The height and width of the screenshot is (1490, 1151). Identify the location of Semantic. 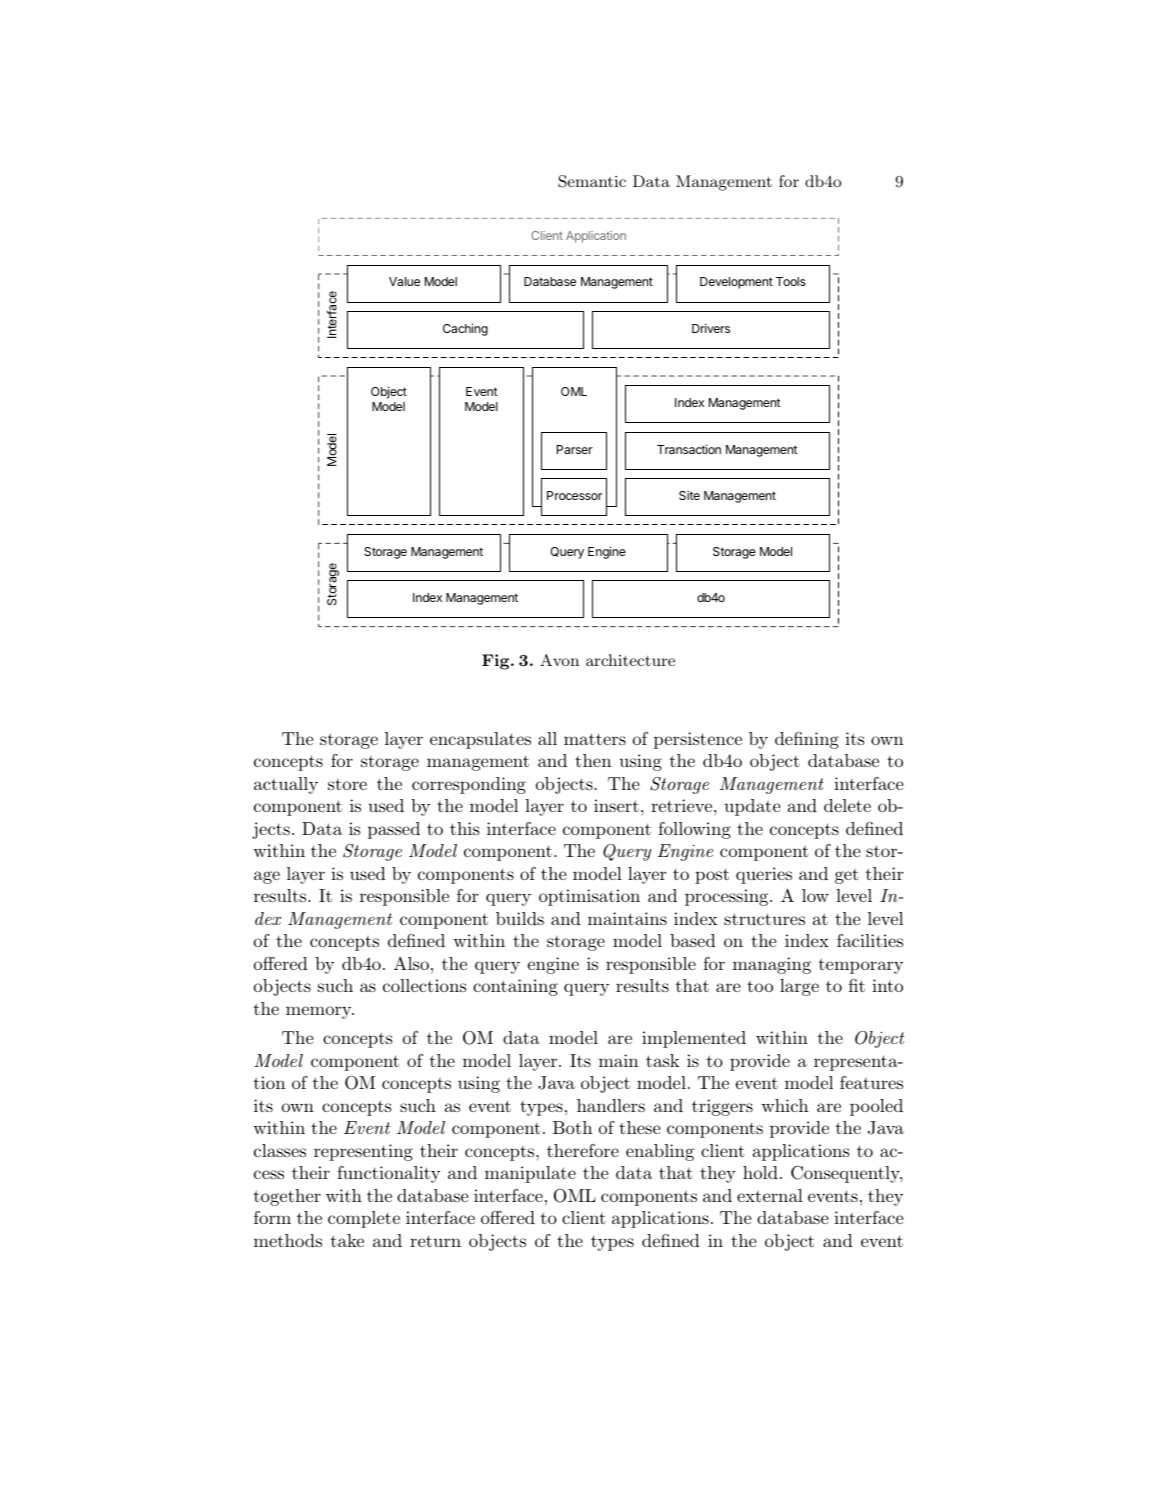
(592, 181).
